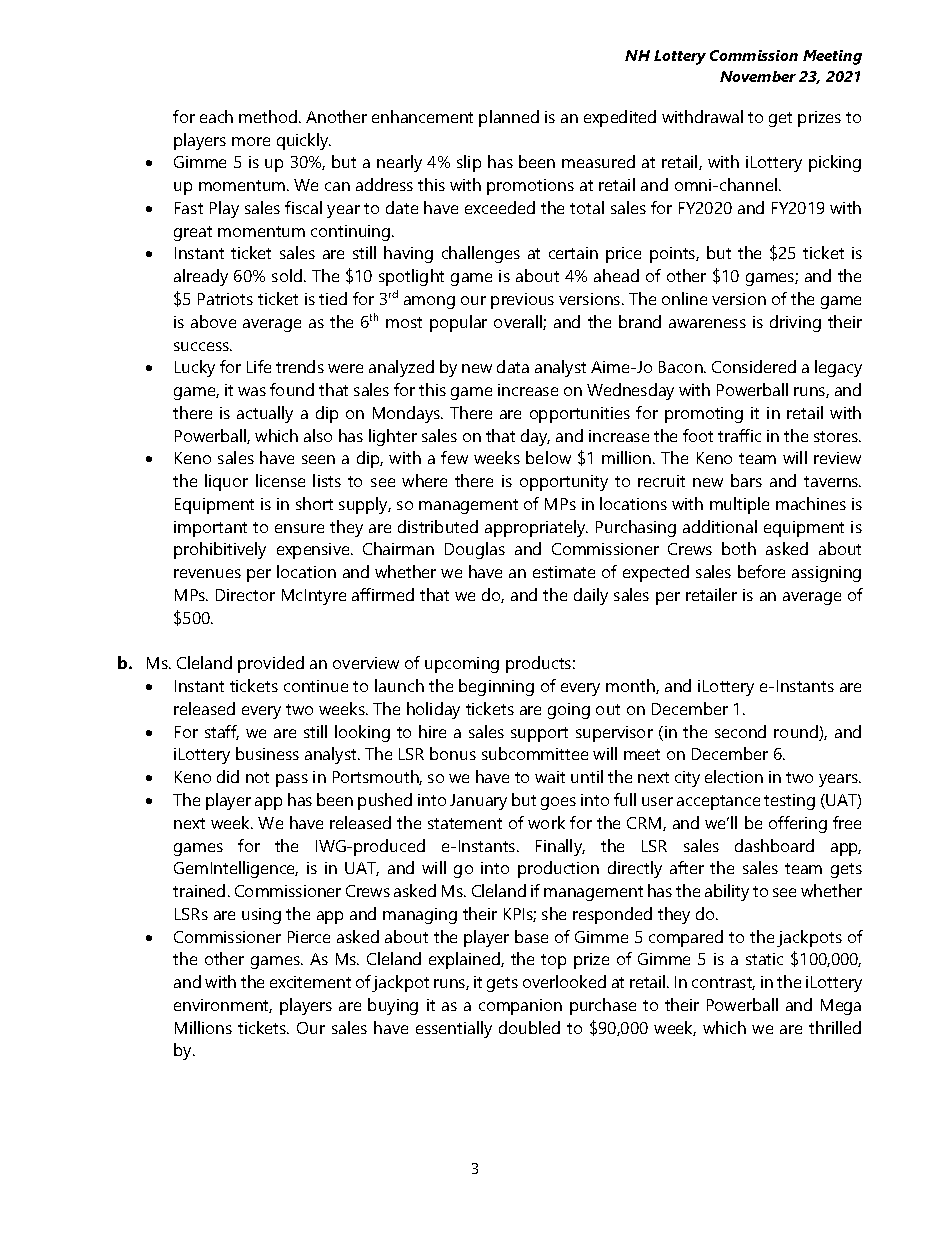 The width and height of the screenshot is (952, 1233). I want to click on method, so click(268, 116).
